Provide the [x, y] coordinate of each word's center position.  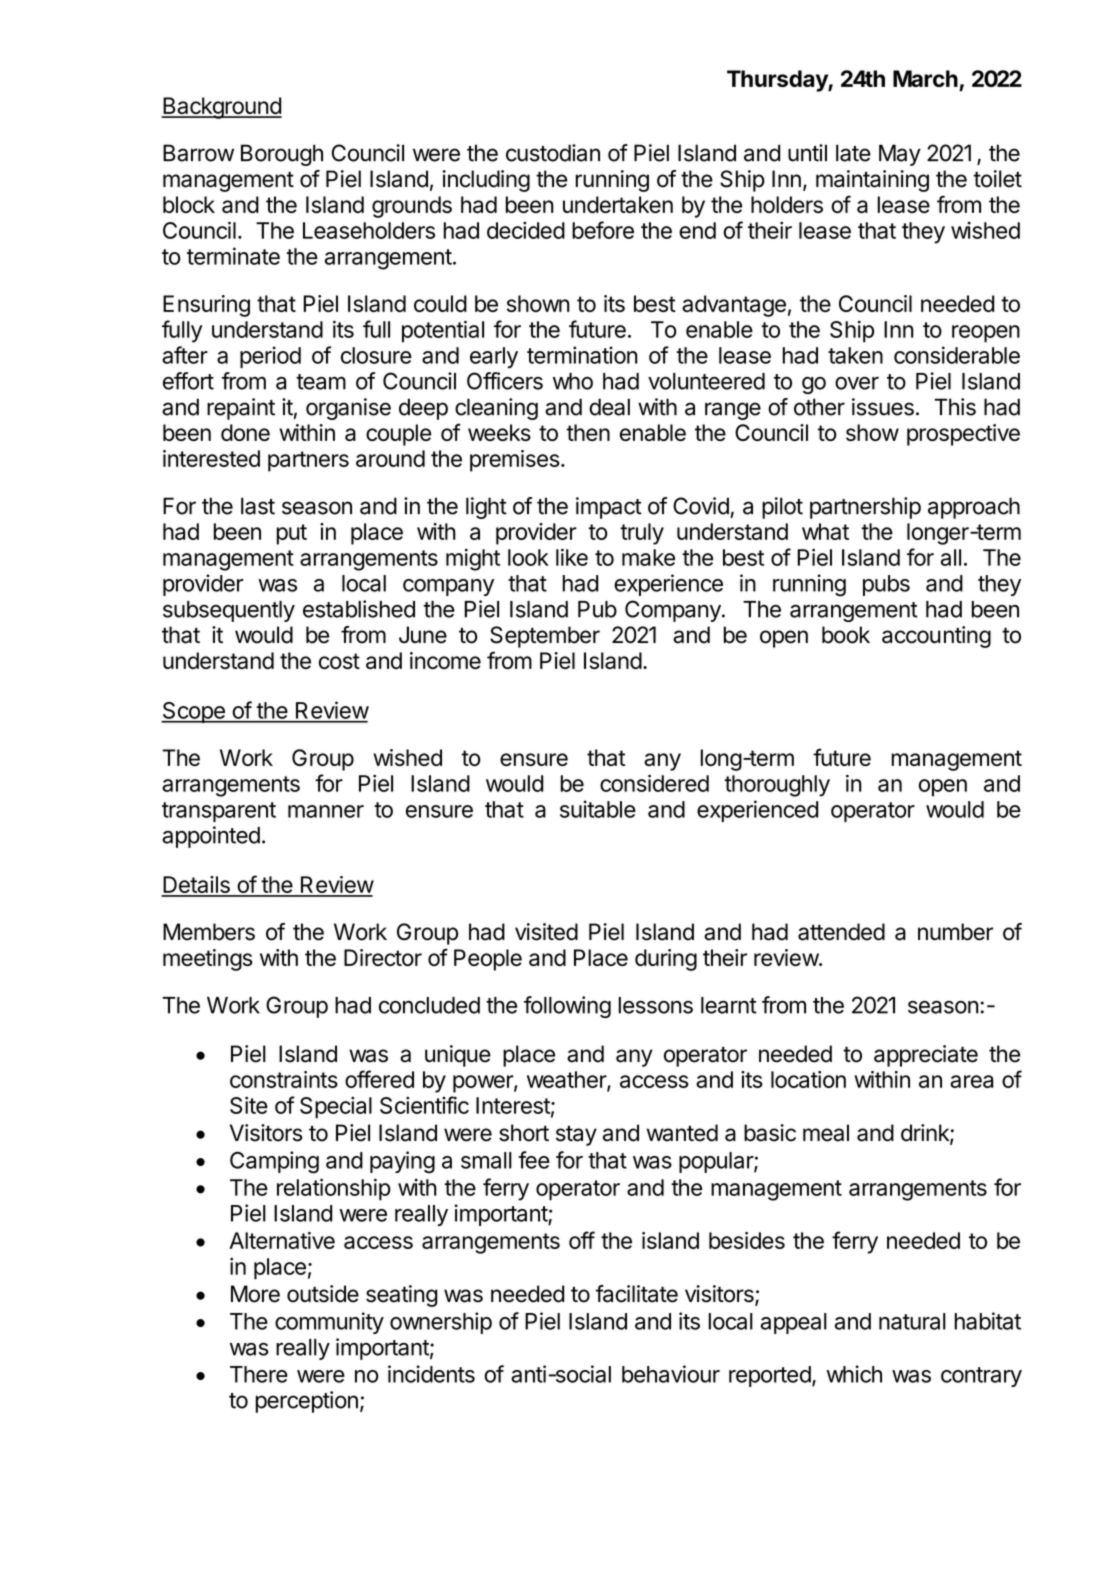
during [666, 960]
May [900, 155]
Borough [282, 155]
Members [209, 932]
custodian [553, 153]
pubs [886, 585]
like [572, 557]
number [955, 932]
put [292, 534]
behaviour [671, 1374]
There [259, 1374]
